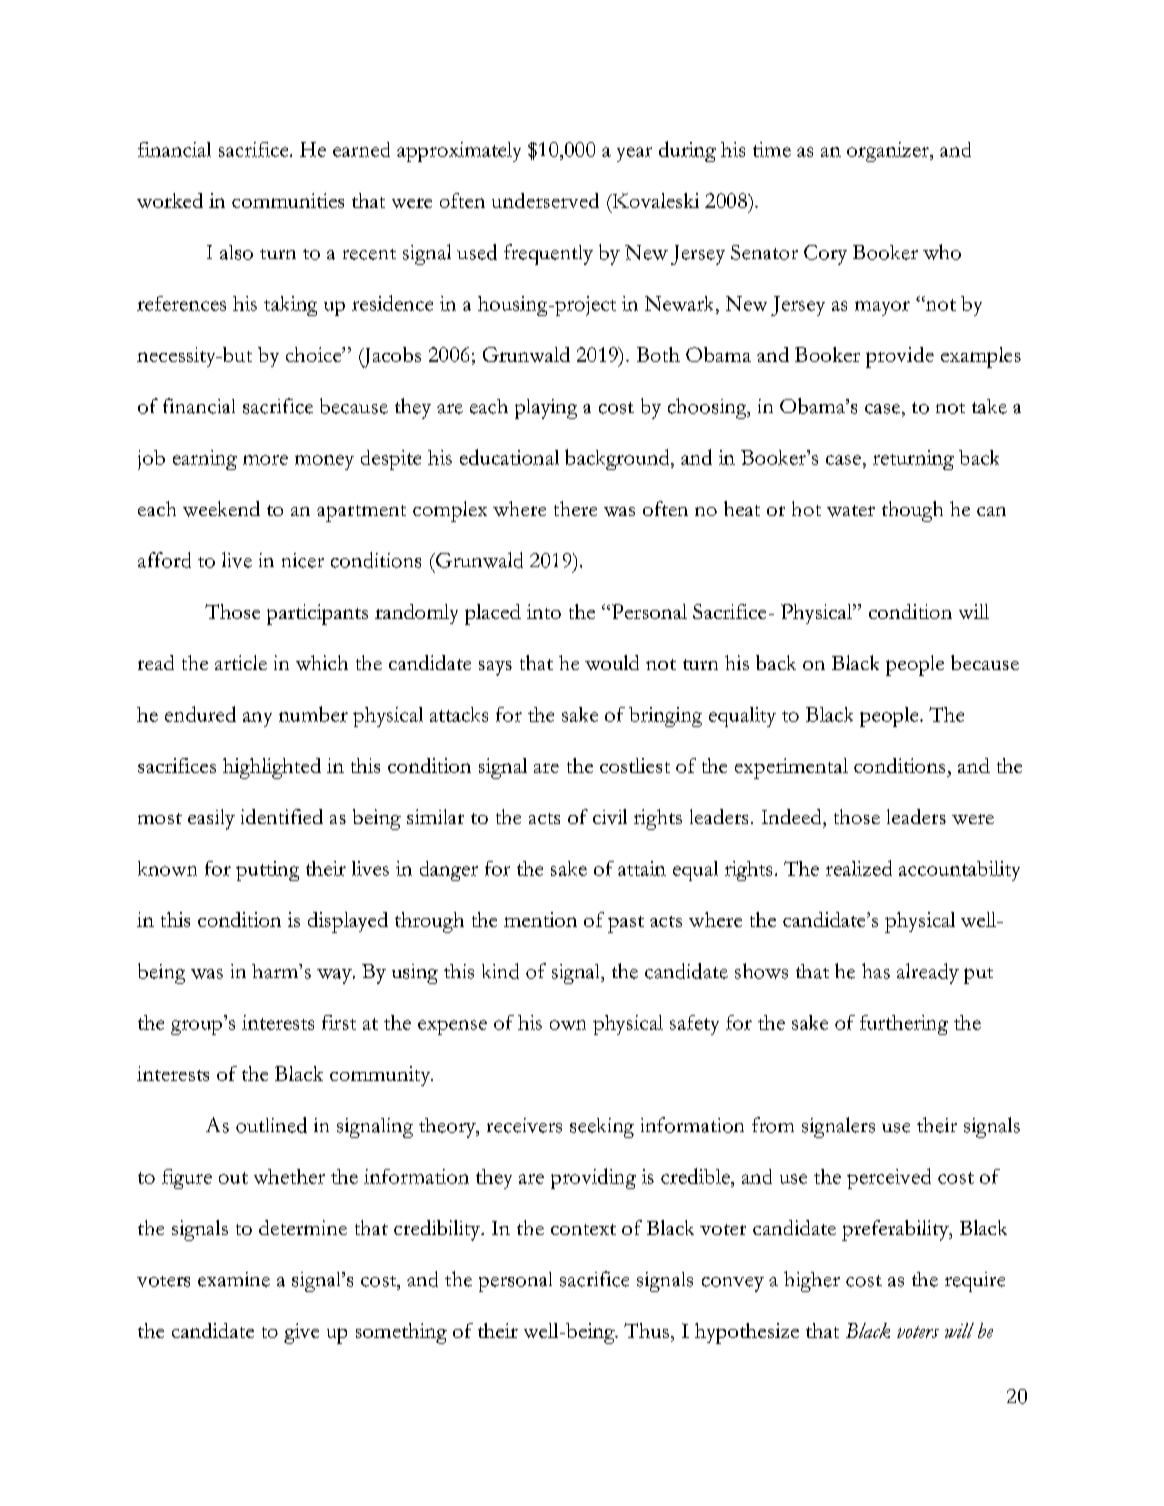 The width and height of the screenshot is (1164, 1506). What do you see at coordinates (791, 768) in the screenshot?
I see `experimental` at bounding box center [791, 768].
